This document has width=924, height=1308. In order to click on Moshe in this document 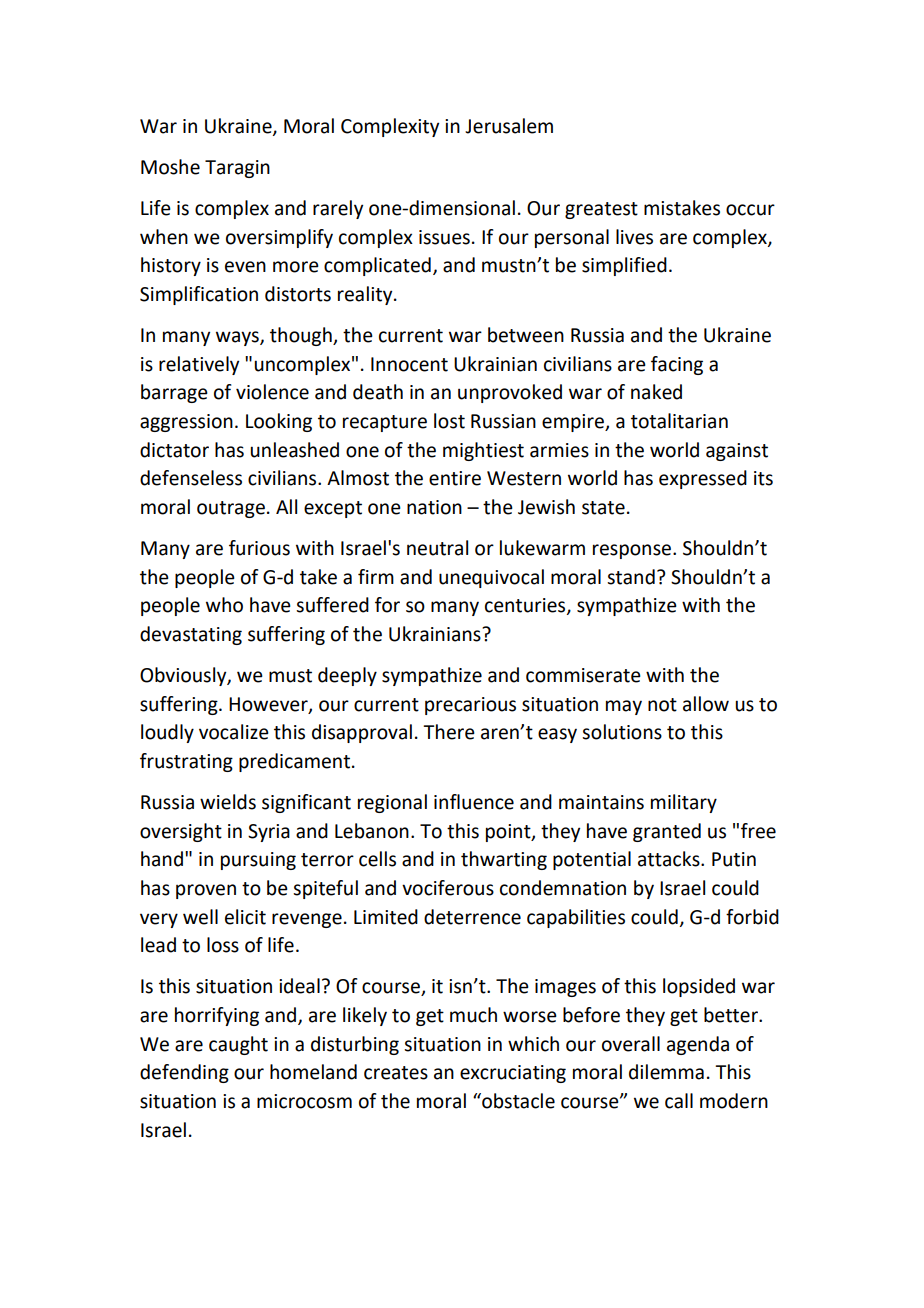, I will do `click(170, 167)`.
